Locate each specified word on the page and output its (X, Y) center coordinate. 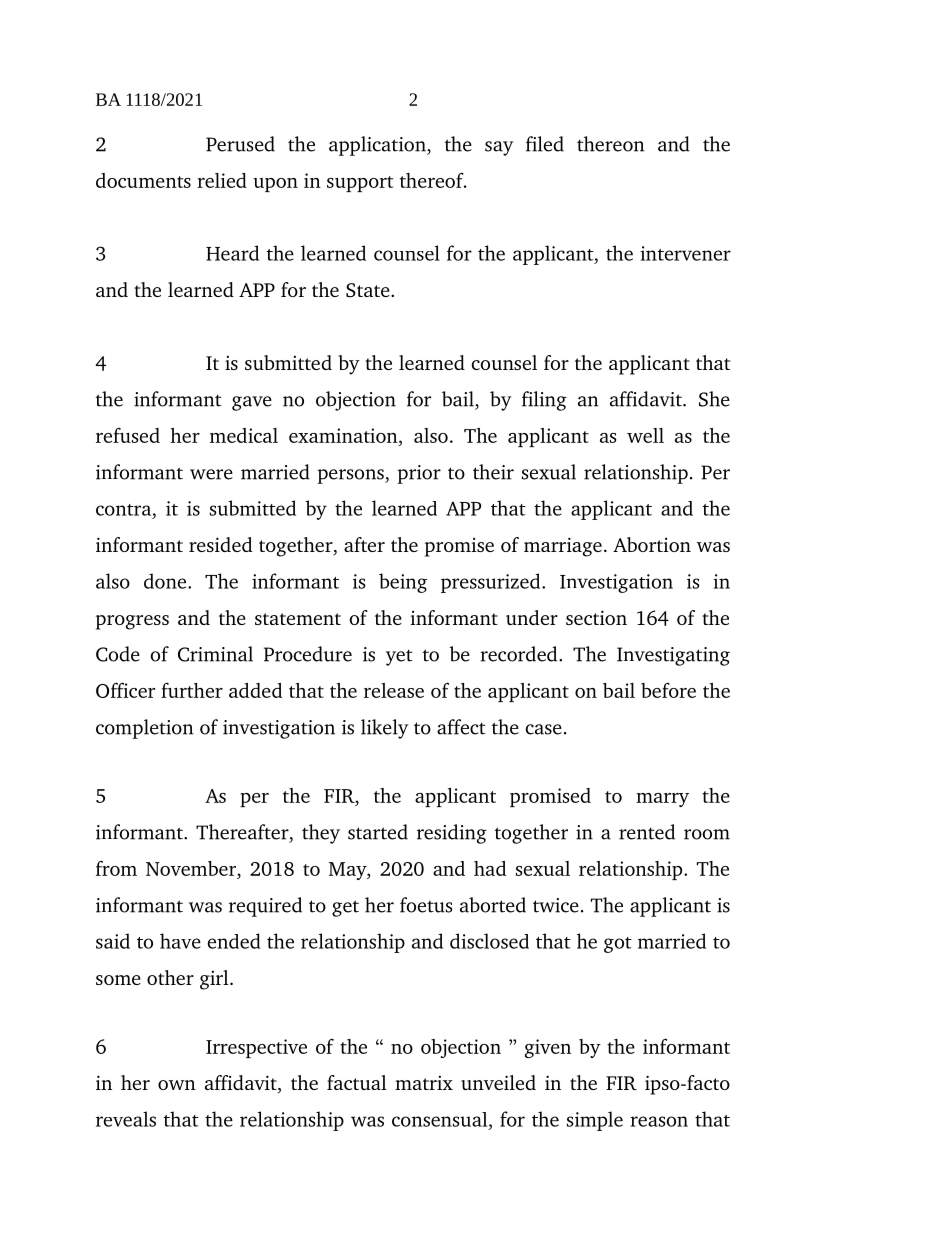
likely (384, 729)
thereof (433, 180)
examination (344, 435)
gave (252, 403)
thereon (611, 144)
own (177, 1085)
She (714, 399)
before (668, 690)
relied (222, 180)
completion (145, 729)
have (180, 941)
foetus (426, 905)
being (403, 583)
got (618, 945)
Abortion (652, 544)
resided (220, 544)
